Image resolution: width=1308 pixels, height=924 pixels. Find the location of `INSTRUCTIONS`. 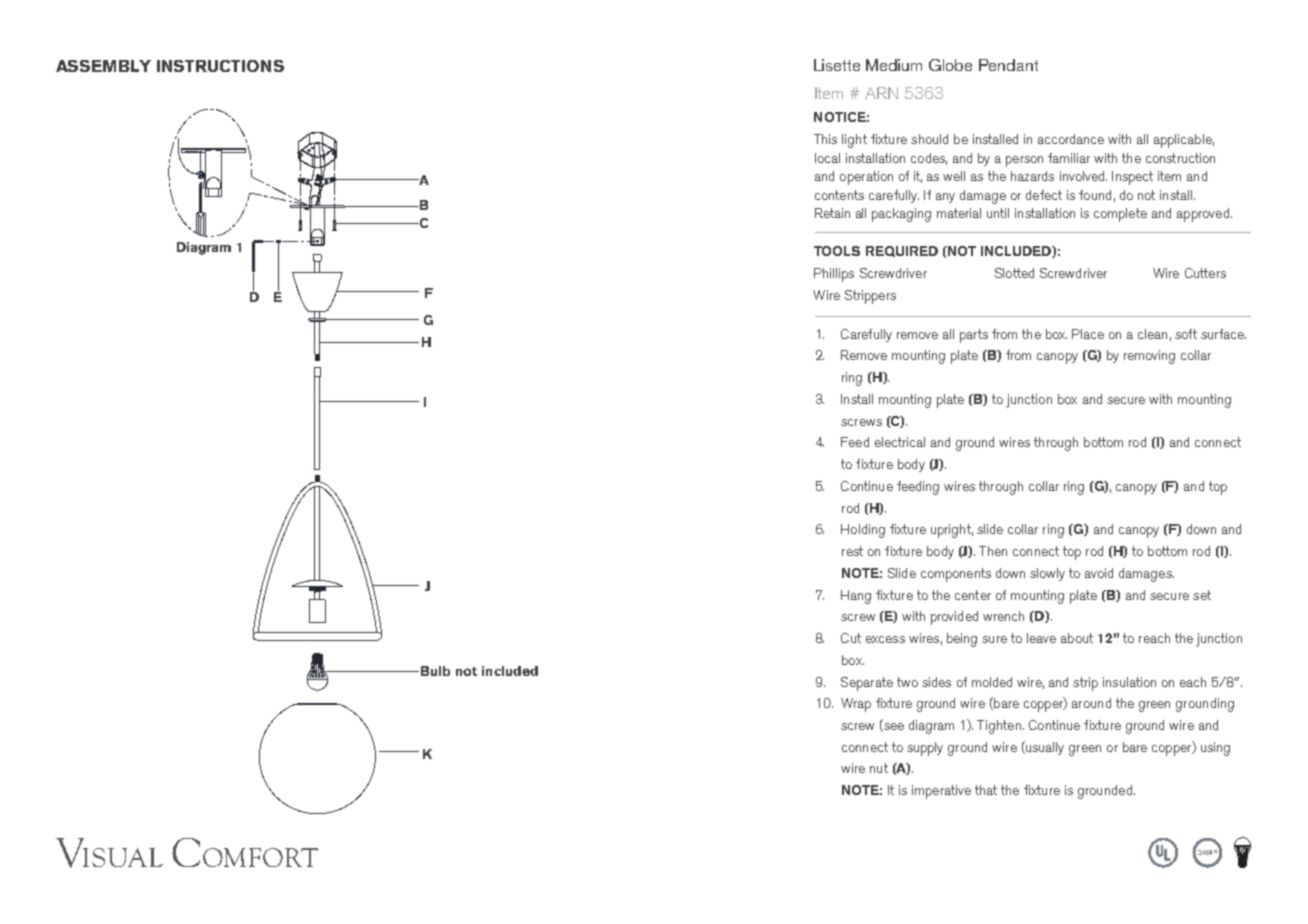

INSTRUCTIONS is located at coordinates (220, 66).
